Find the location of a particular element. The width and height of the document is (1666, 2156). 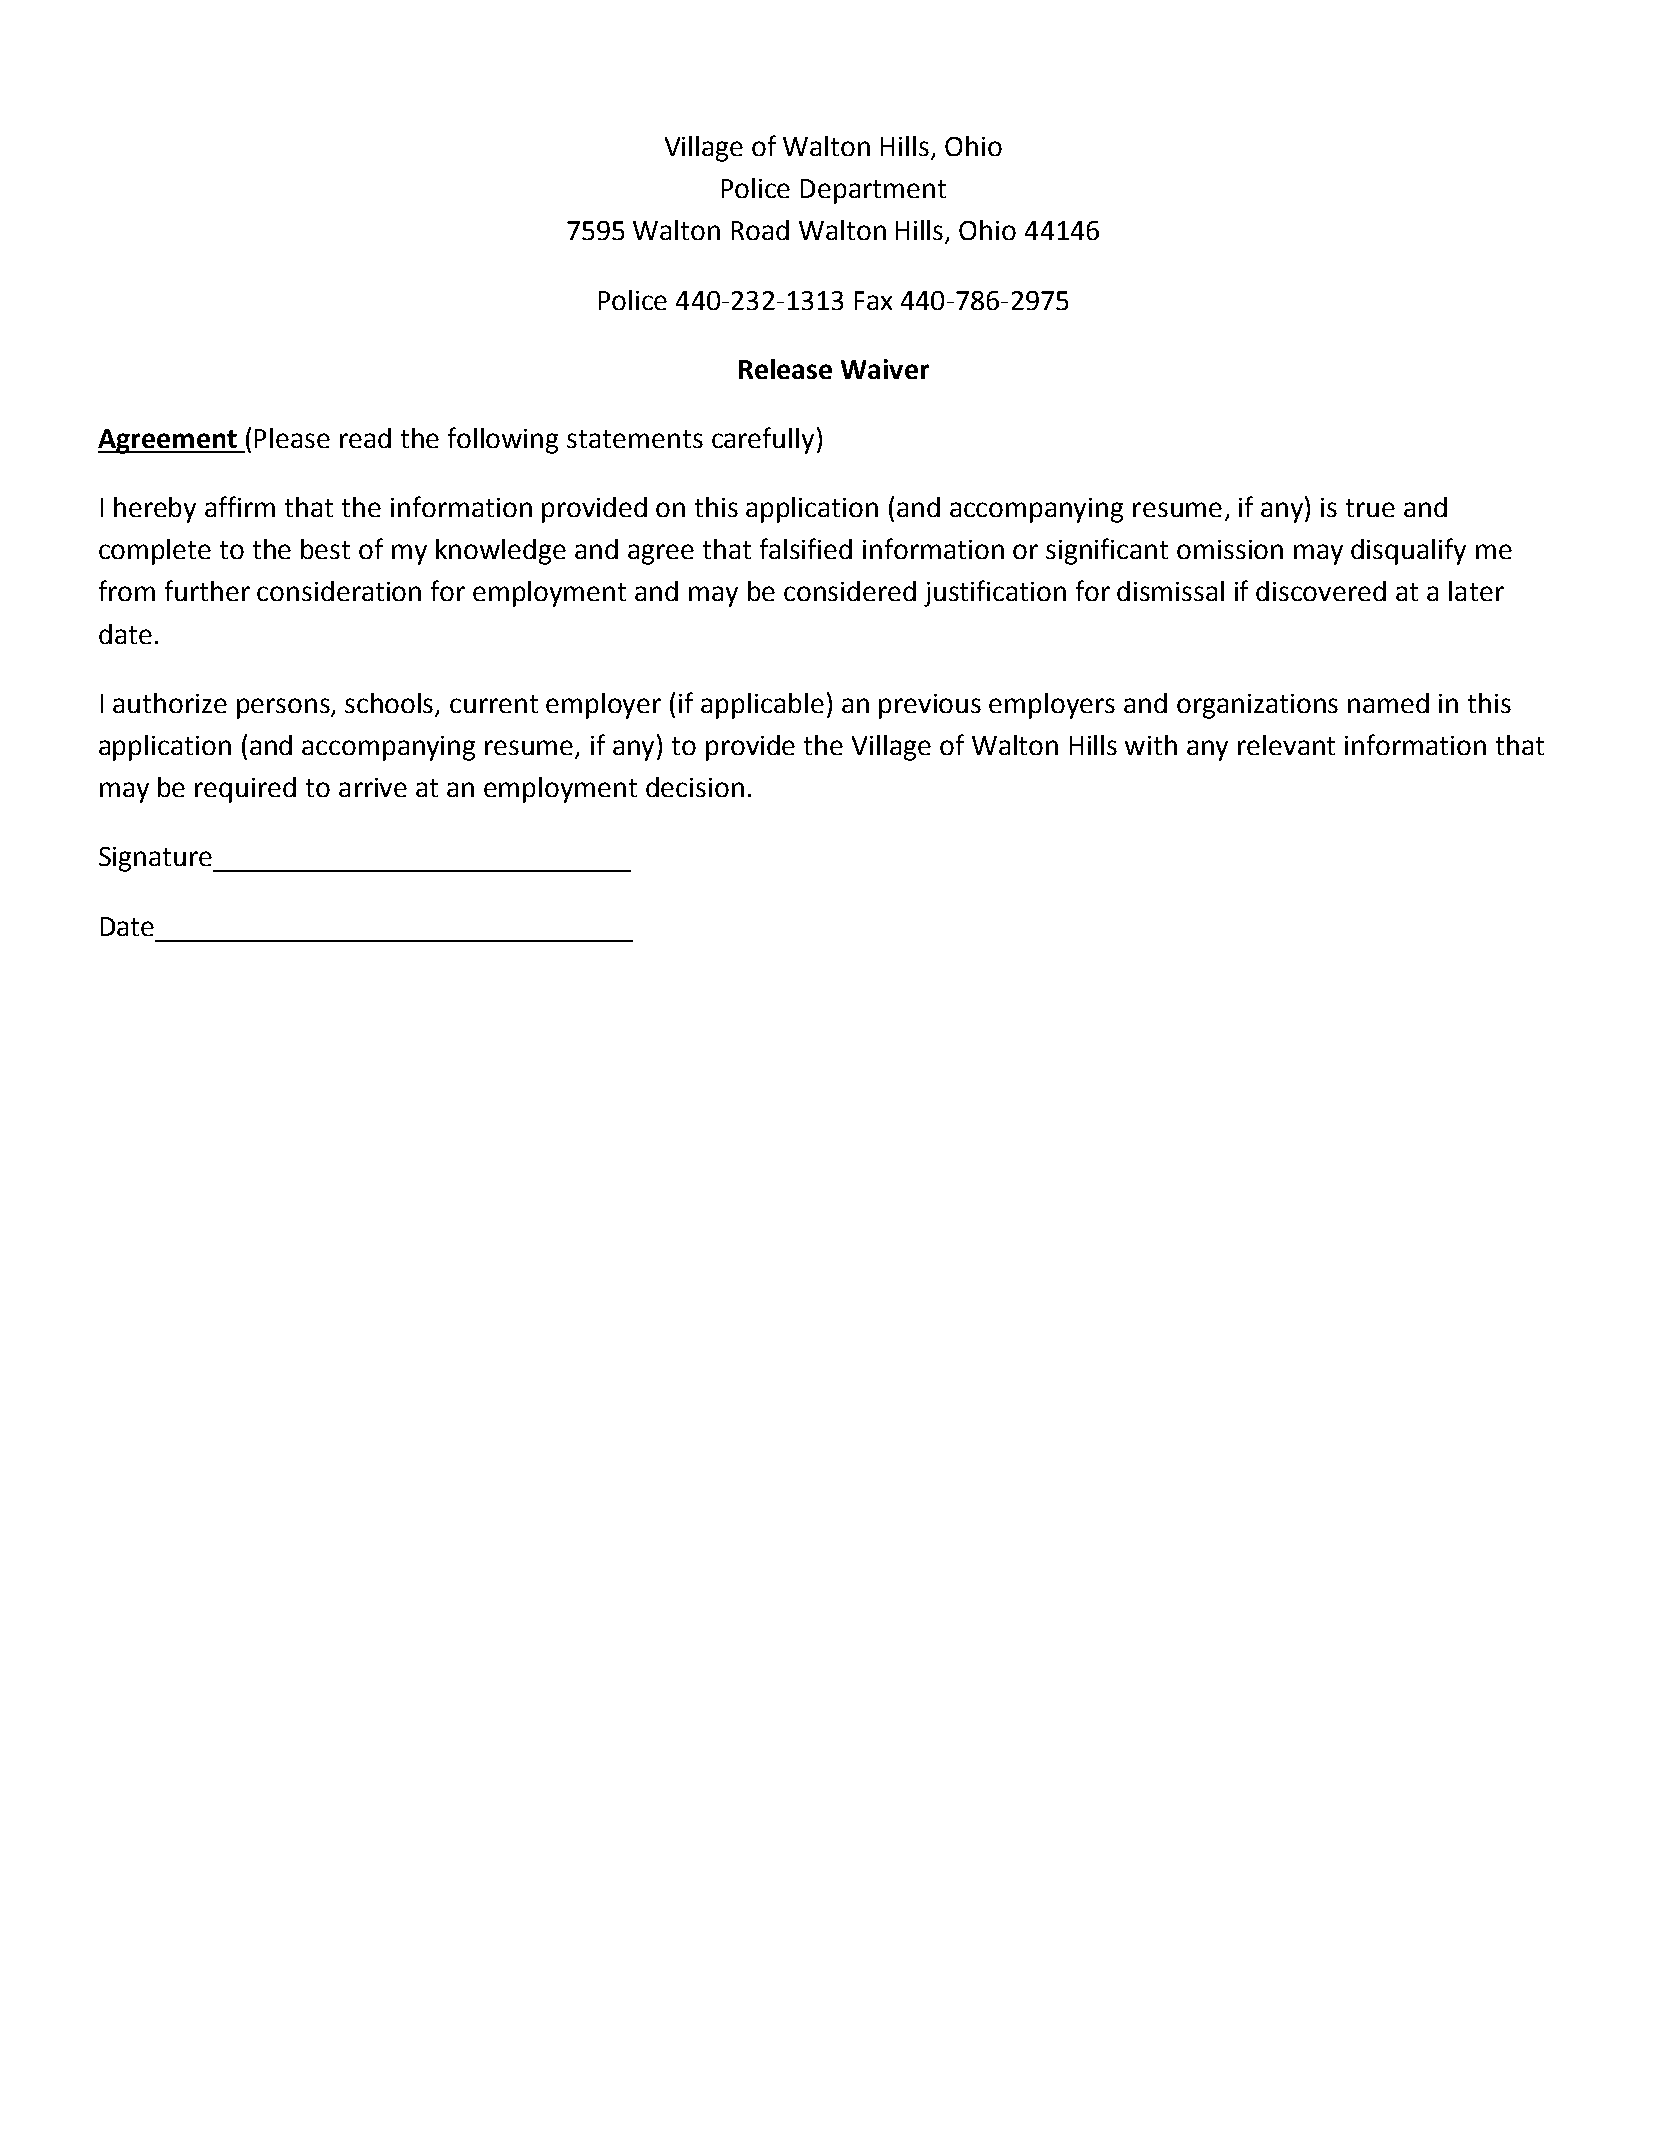

required is located at coordinates (245, 790).
